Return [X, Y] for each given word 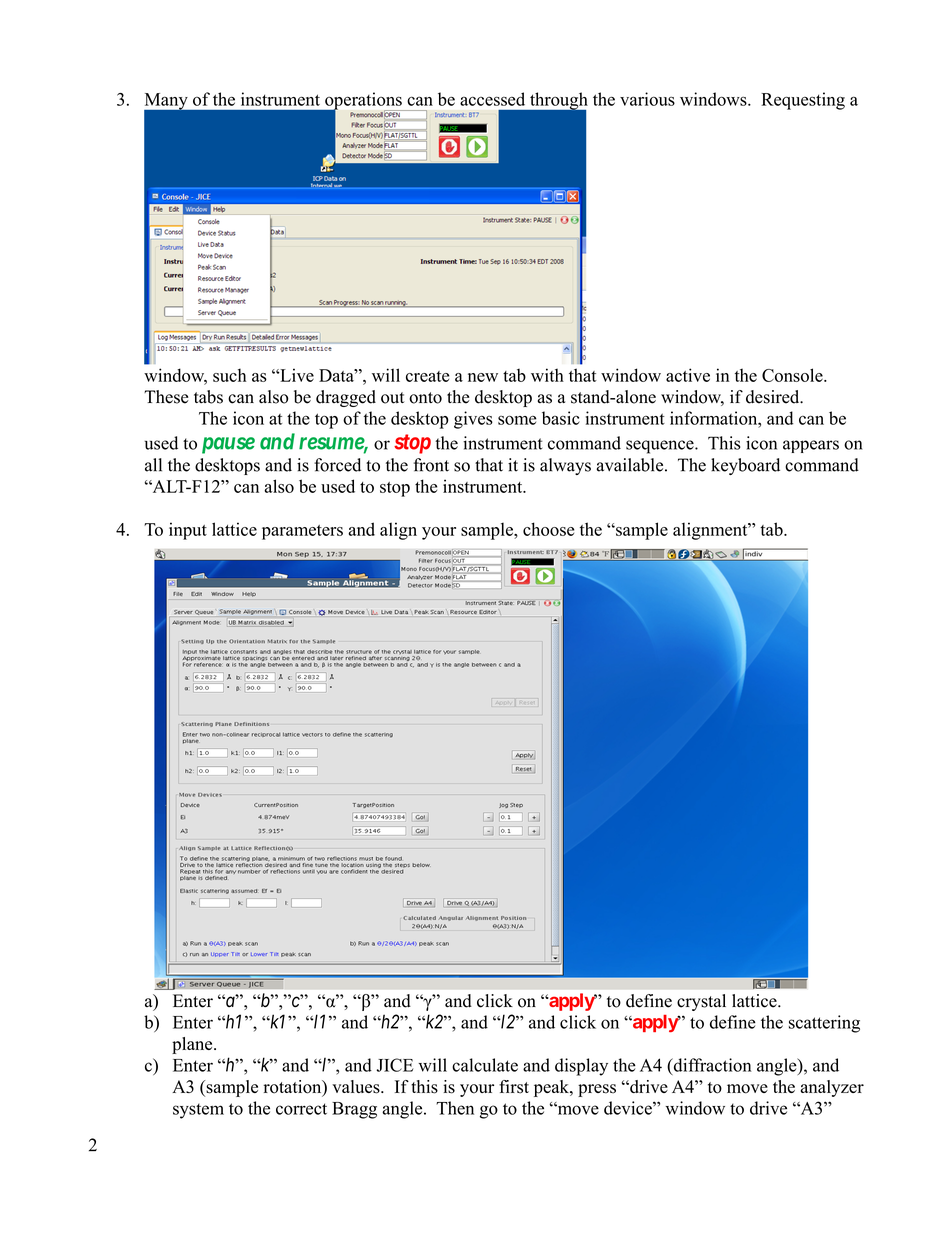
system [198, 1111]
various [647, 99]
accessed [492, 99]
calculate [485, 1065]
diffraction [711, 1066]
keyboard [745, 466]
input [188, 531]
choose [548, 529]
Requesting [803, 101]
